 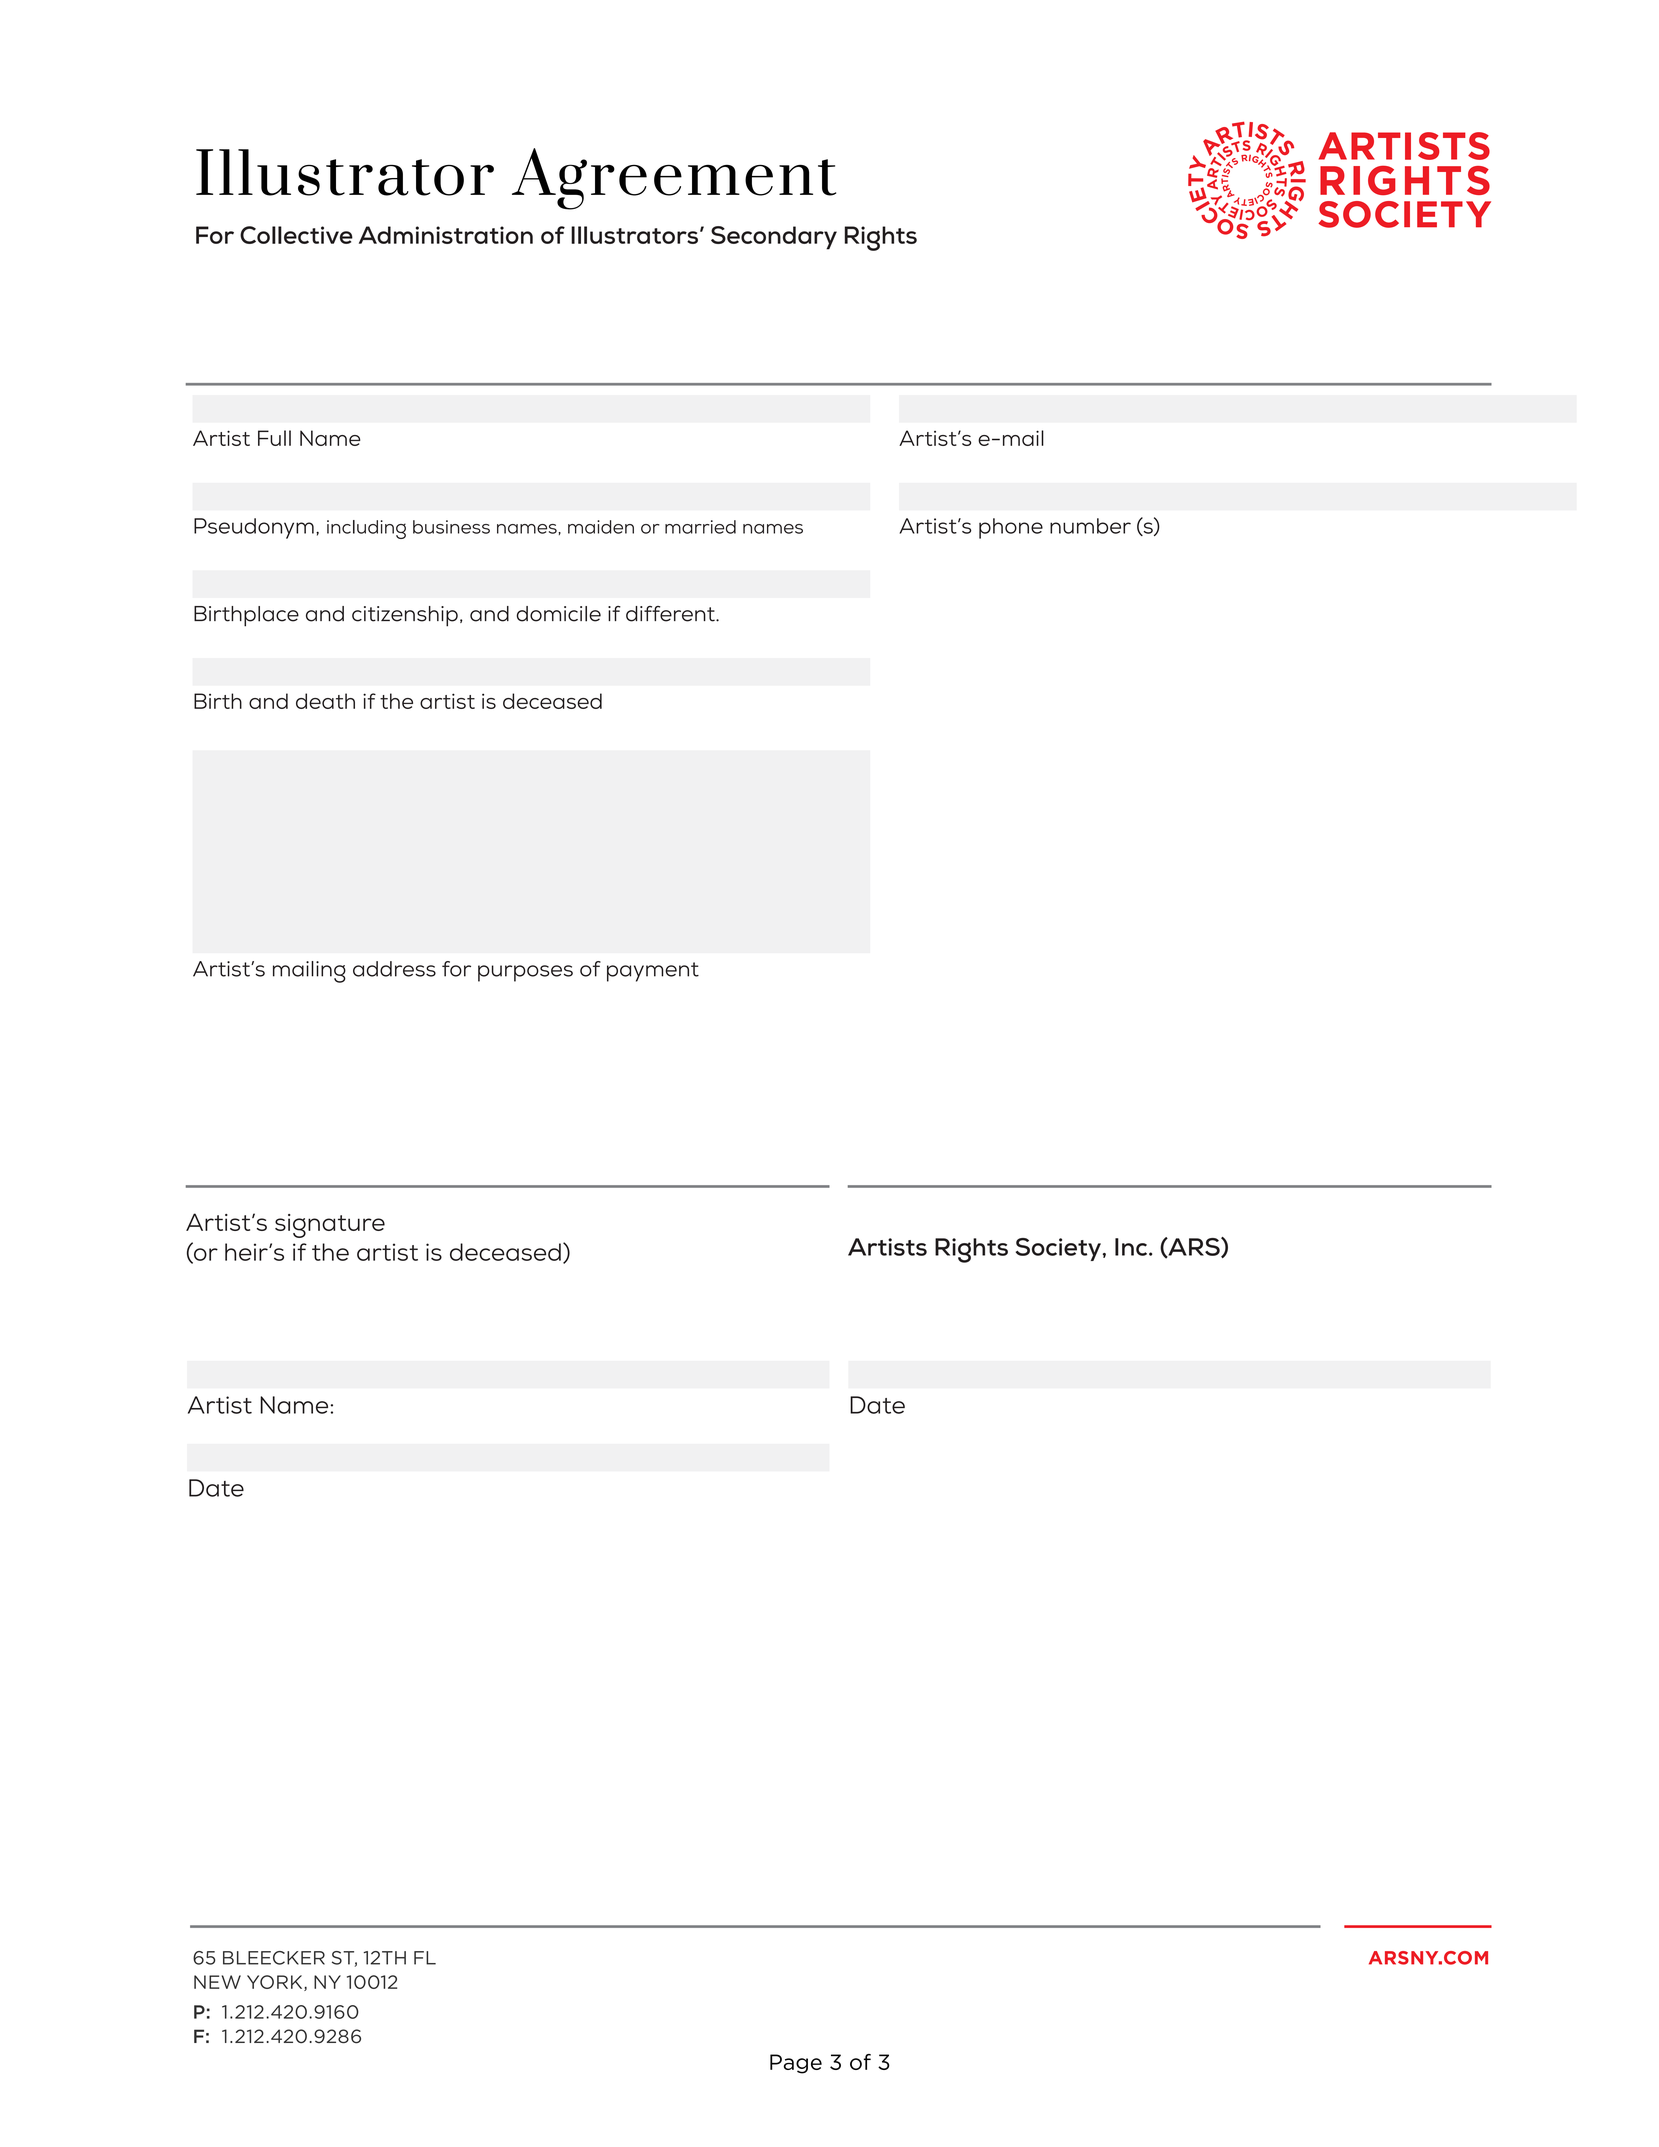 What do you see at coordinates (774, 238) in the document?
I see `Secondary` at bounding box center [774, 238].
